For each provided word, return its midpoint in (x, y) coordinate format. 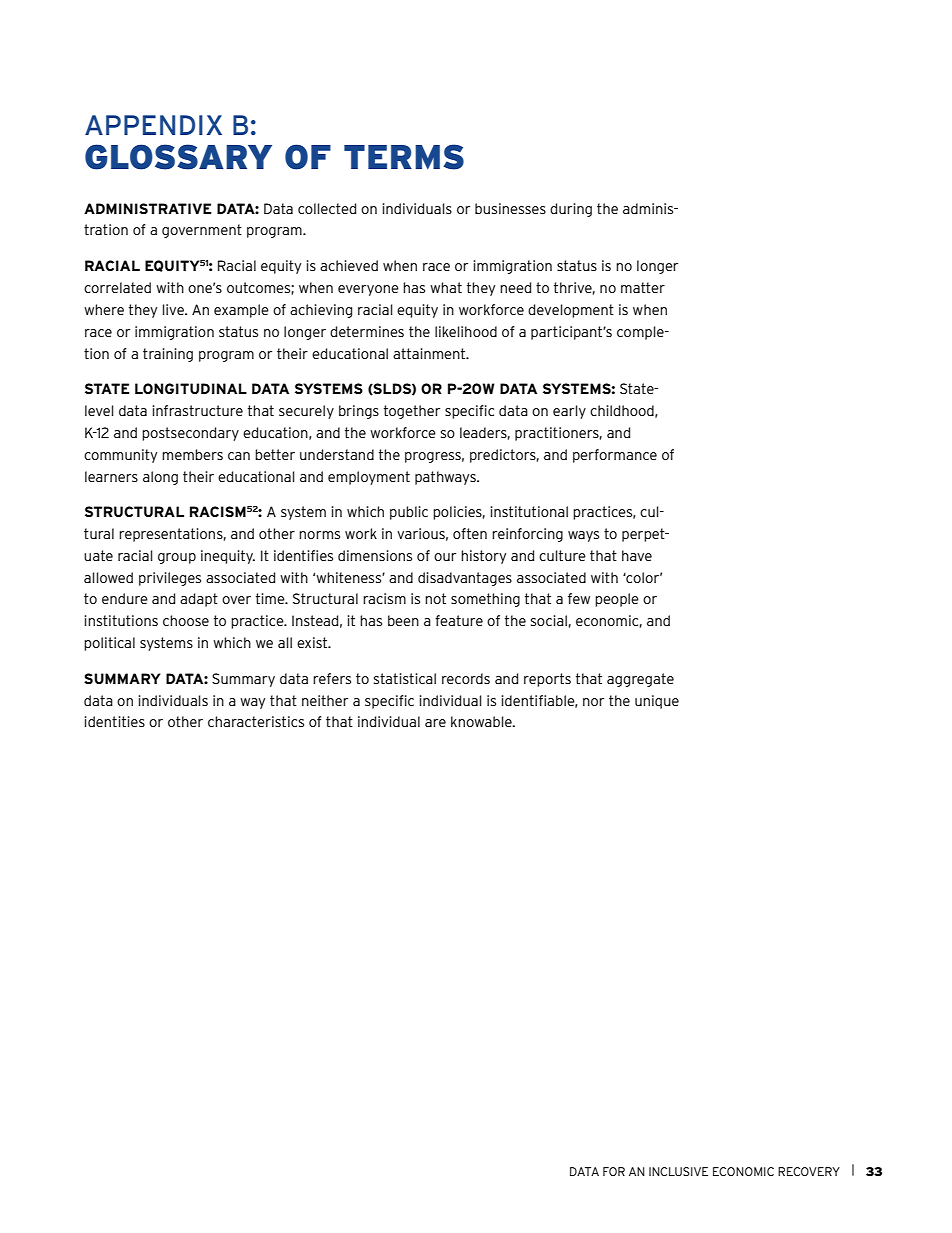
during (571, 210)
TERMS (404, 157)
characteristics (256, 721)
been (403, 620)
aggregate (640, 680)
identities (115, 721)
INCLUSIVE (678, 1171)
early (569, 412)
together (412, 412)
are (435, 723)
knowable (482, 721)
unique (657, 702)
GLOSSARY (178, 157)
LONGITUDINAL (191, 388)
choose (186, 620)
